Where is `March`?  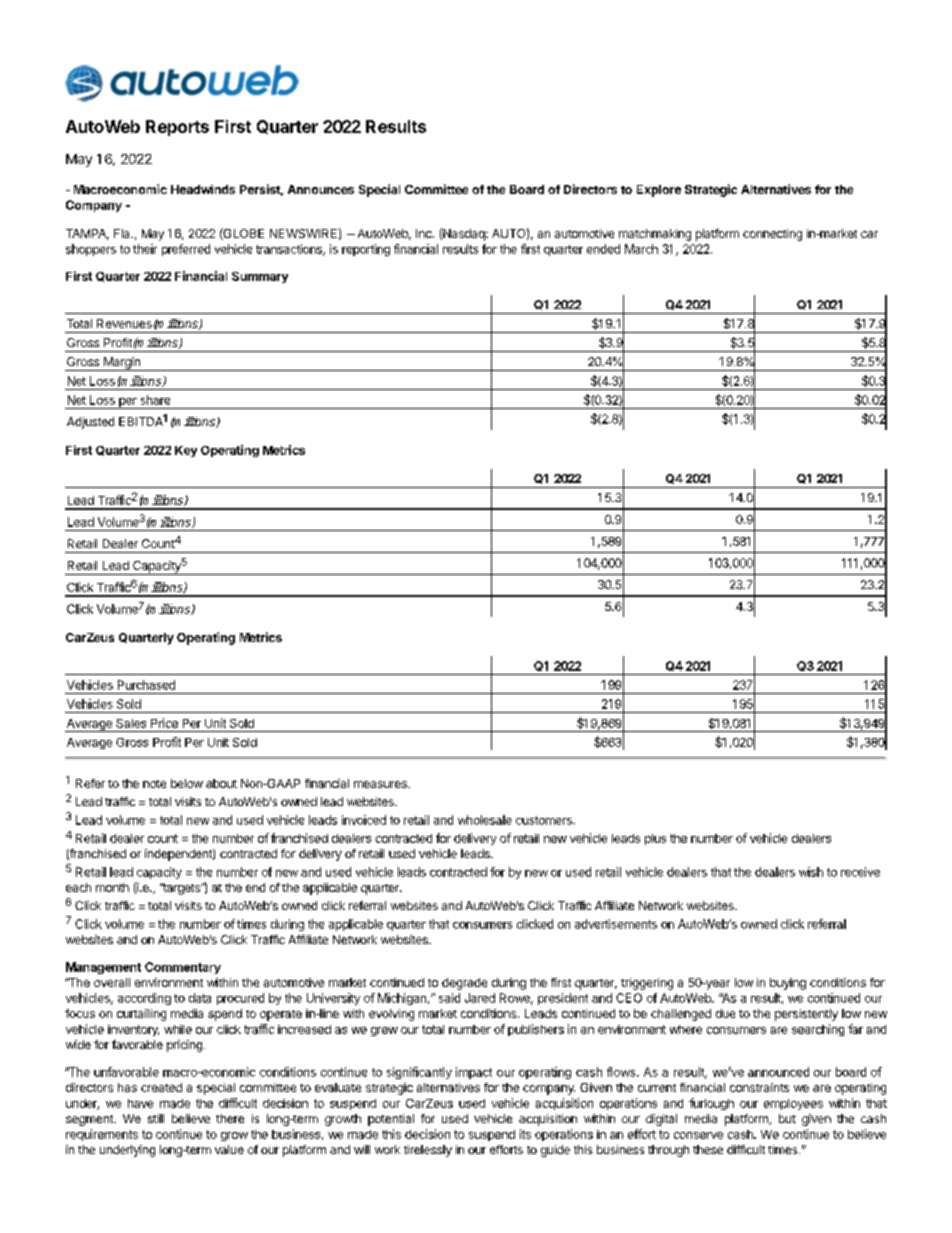 March is located at coordinates (641, 249).
